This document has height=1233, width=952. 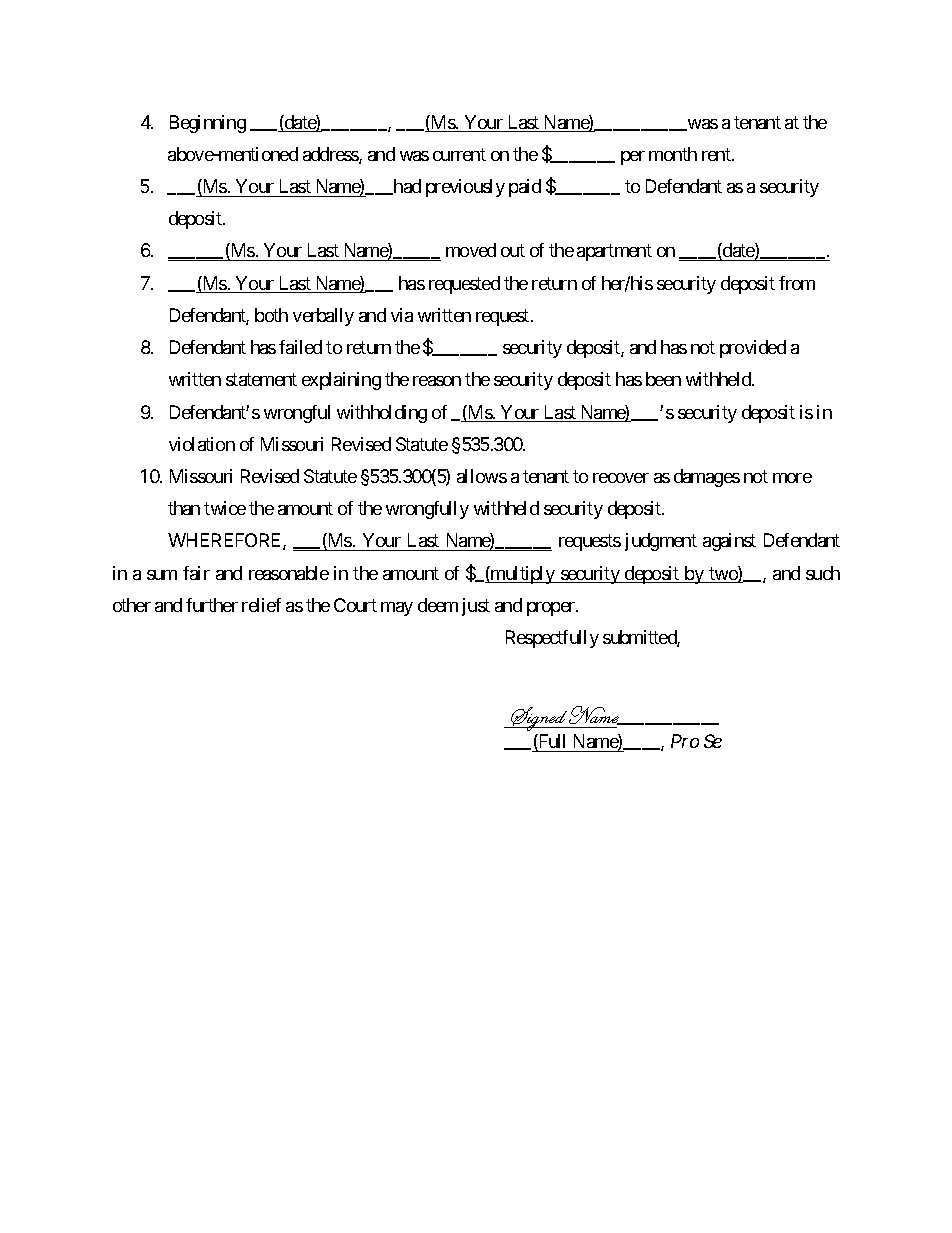 I want to click on further, so click(x=212, y=605).
